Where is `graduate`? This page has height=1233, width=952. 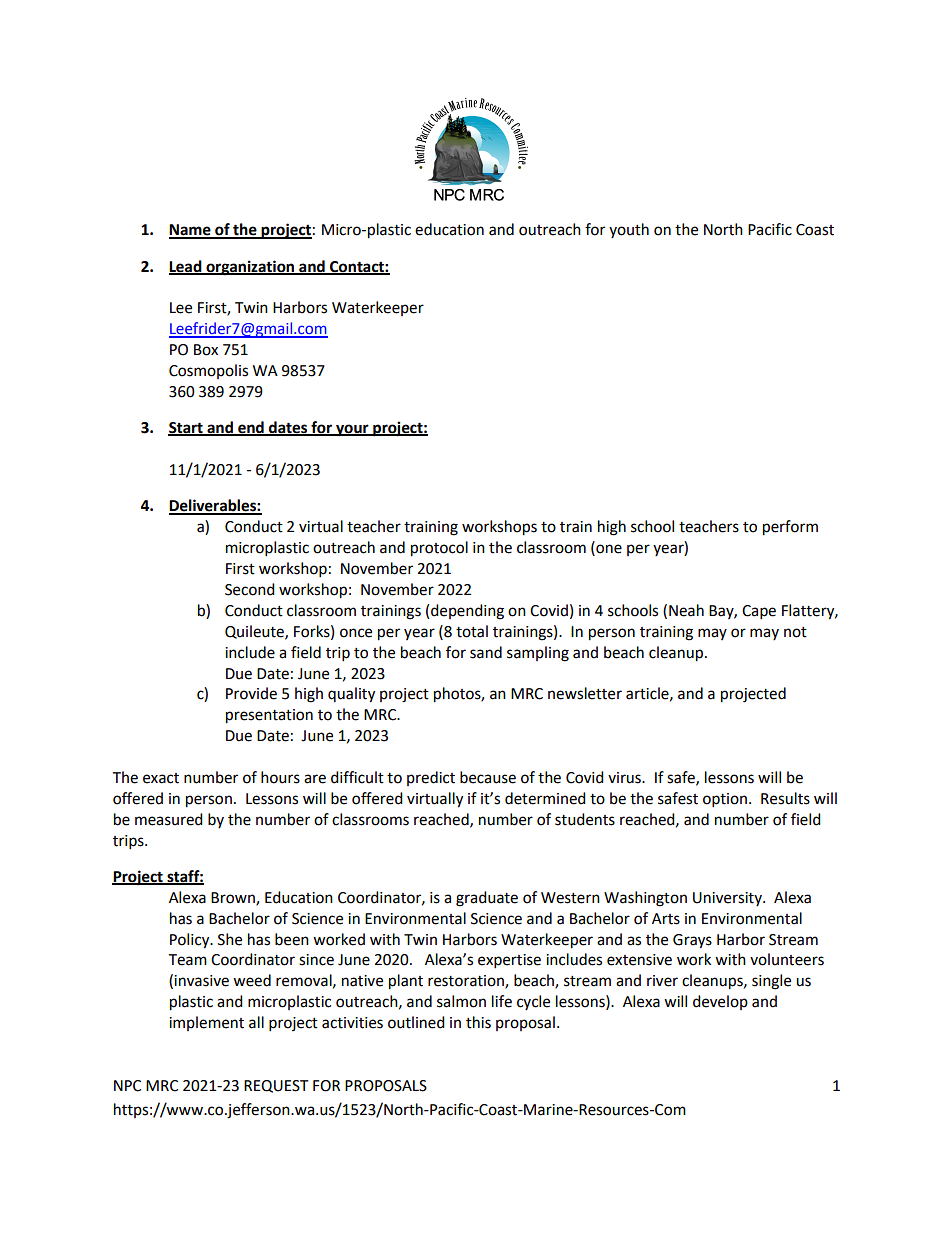
graduate is located at coordinates (487, 899).
